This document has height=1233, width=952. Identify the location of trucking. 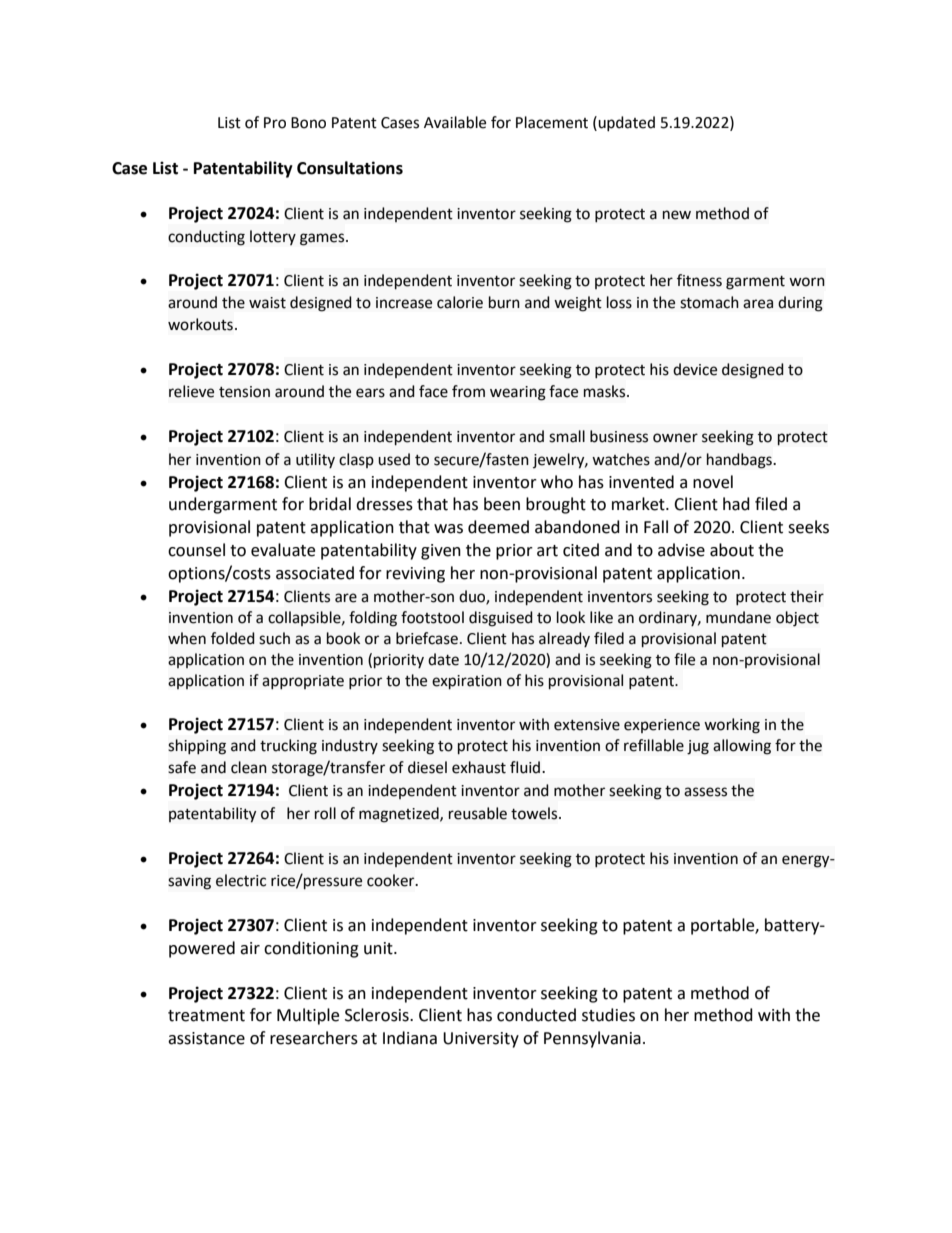
(288, 747).
